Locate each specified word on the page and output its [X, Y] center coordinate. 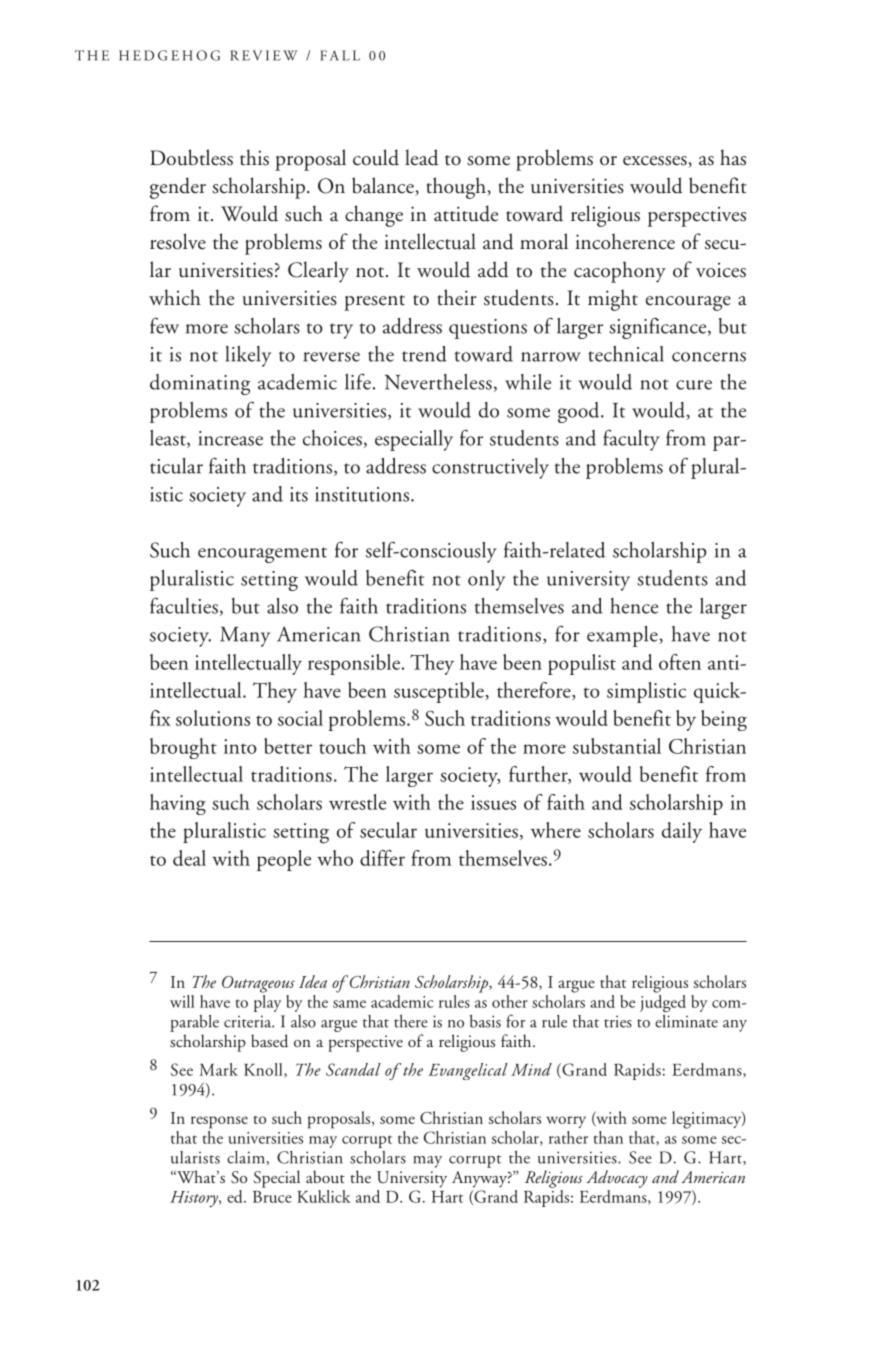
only [486, 580]
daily [682, 832]
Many [245, 637]
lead [422, 157]
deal [189, 858]
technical [626, 354]
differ [382, 858]
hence [634, 606]
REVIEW [264, 55]
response [219, 1122]
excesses [656, 162]
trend [424, 354]
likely [248, 356]
